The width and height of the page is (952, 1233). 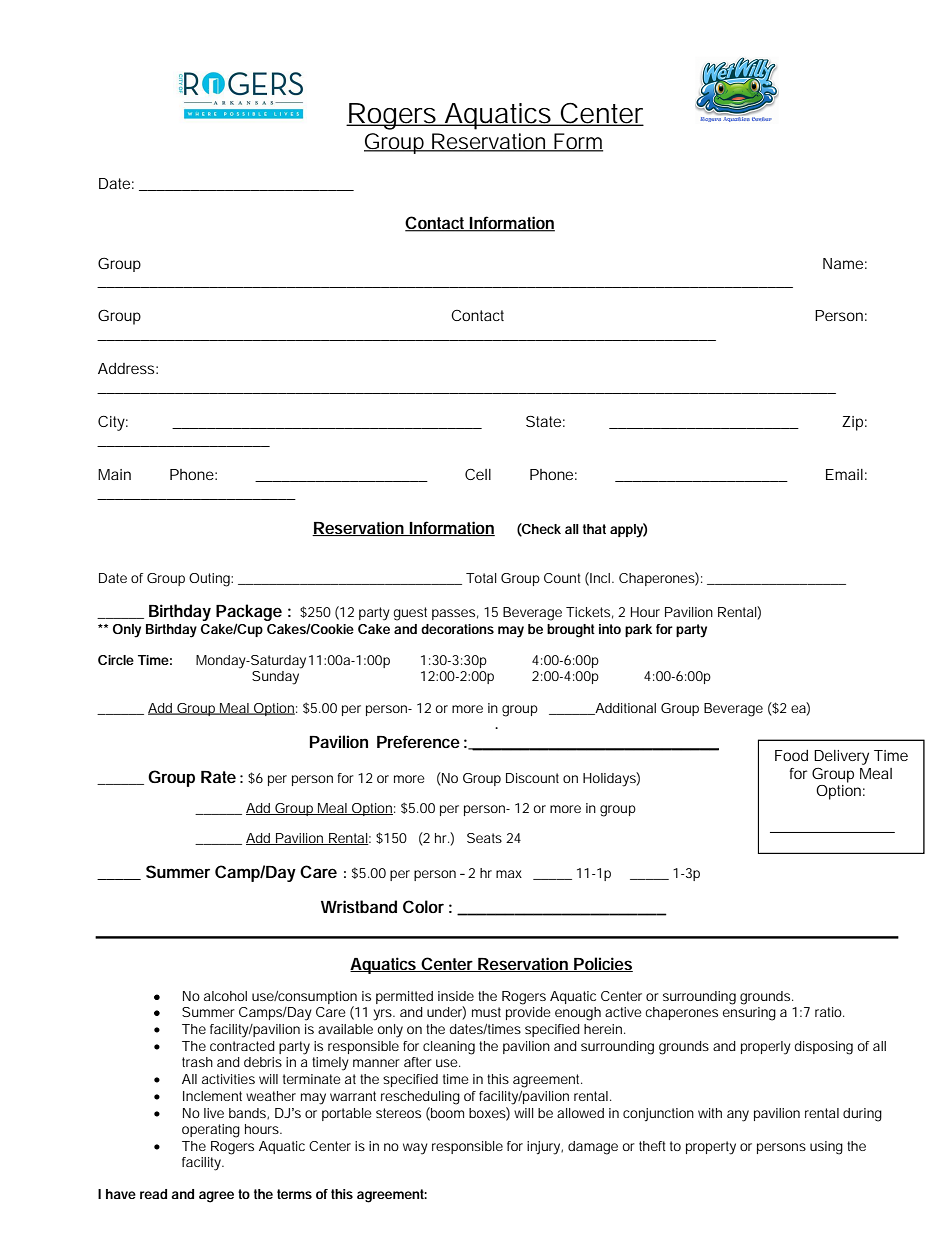 What do you see at coordinates (218, 777) in the page?
I see `Rate` at bounding box center [218, 777].
